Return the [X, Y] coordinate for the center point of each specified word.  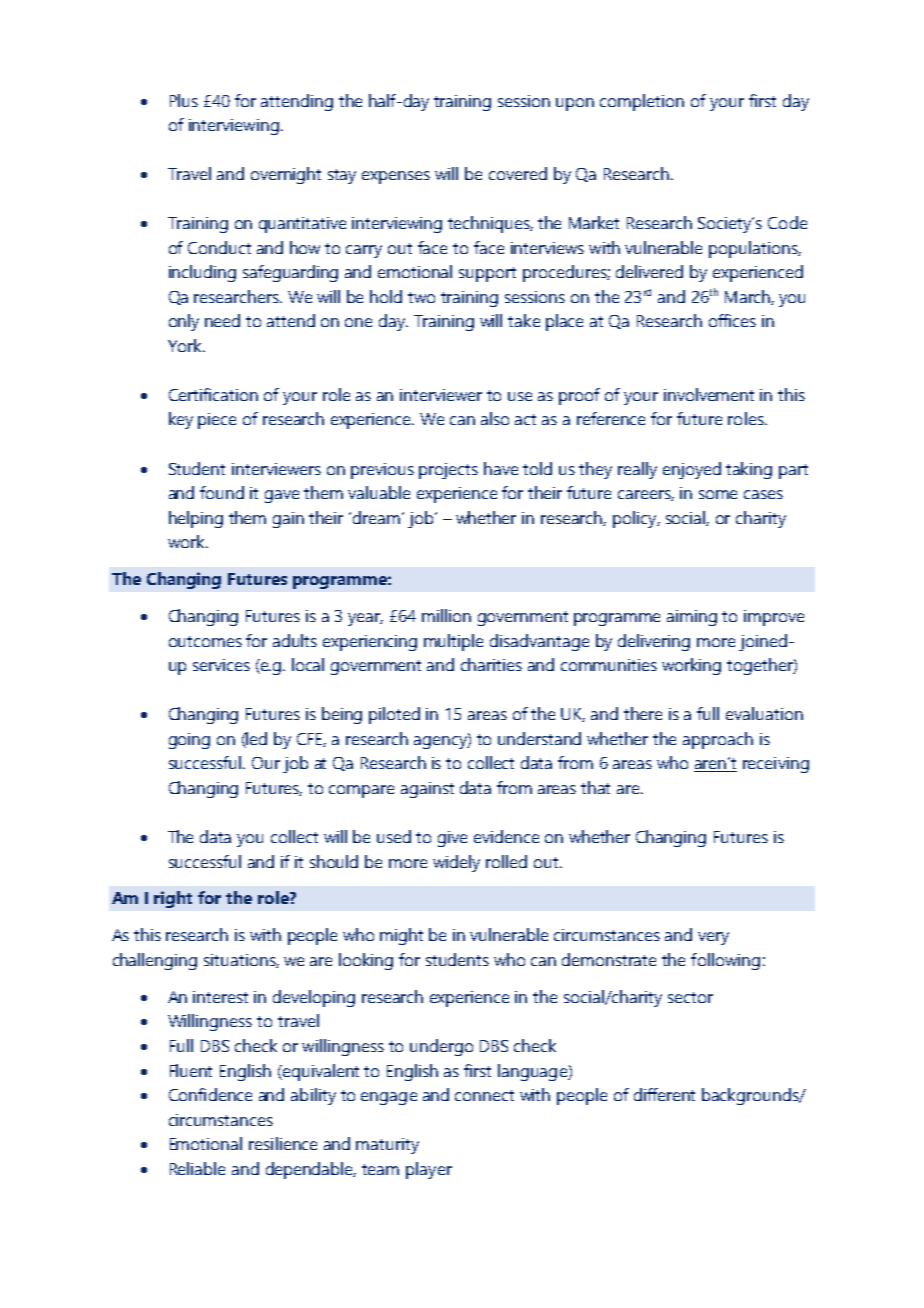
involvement [709, 394]
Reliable [197, 1168]
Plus [184, 100]
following [725, 961]
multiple [453, 642]
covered [518, 173]
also [495, 418]
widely [456, 863]
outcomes [205, 641]
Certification [213, 394]
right [173, 899]
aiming [692, 618]
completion [642, 102]
